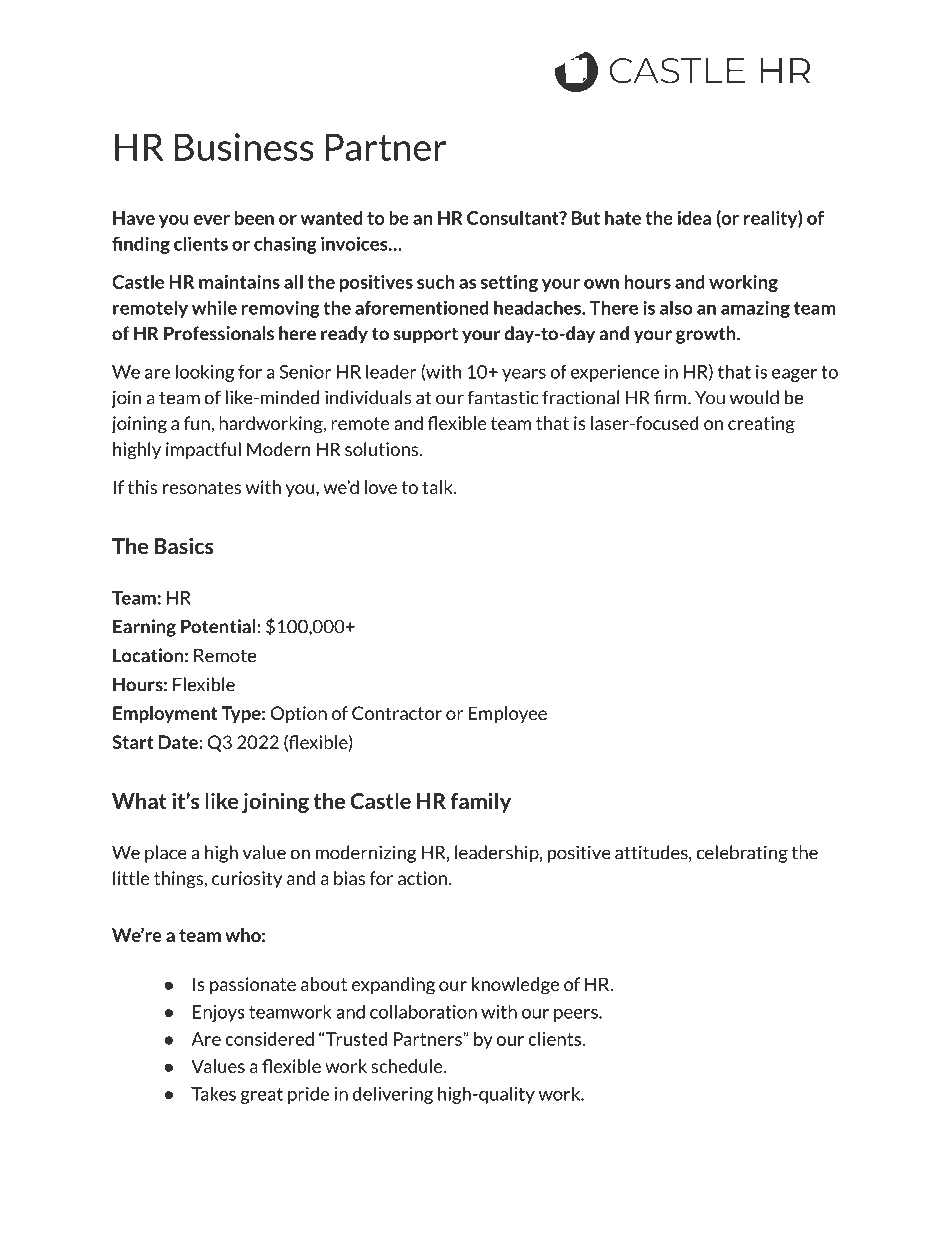  What do you see at coordinates (586, 218) in the page?
I see `But` at bounding box center [586, 218].
